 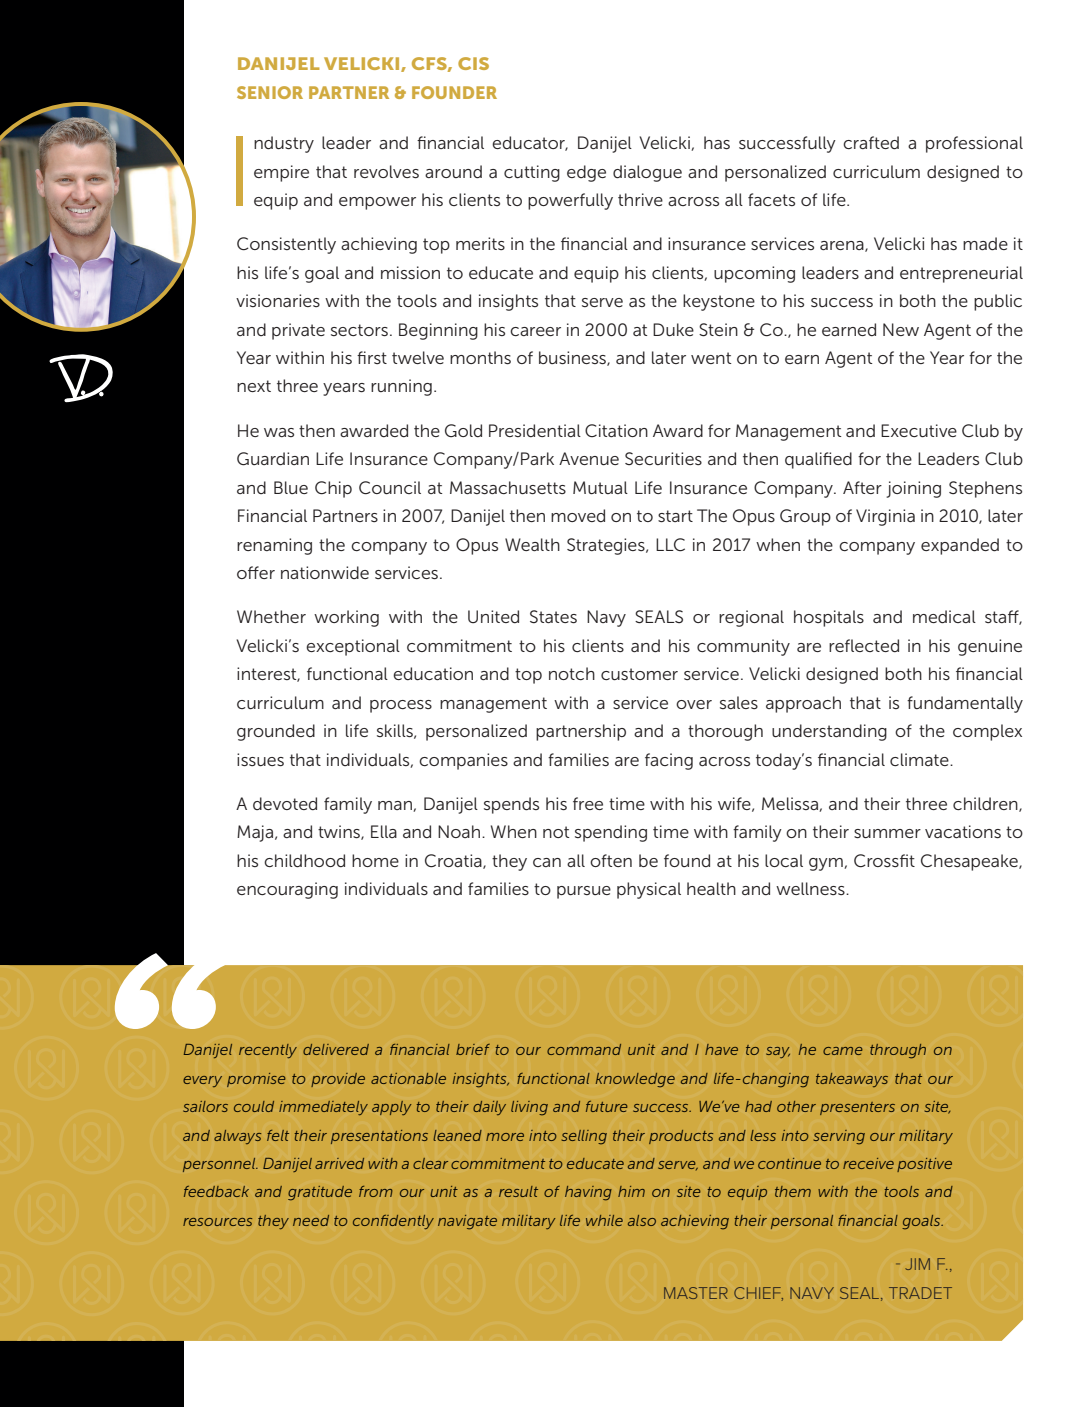 I want to click on joining, so click(x=913, y=489).
